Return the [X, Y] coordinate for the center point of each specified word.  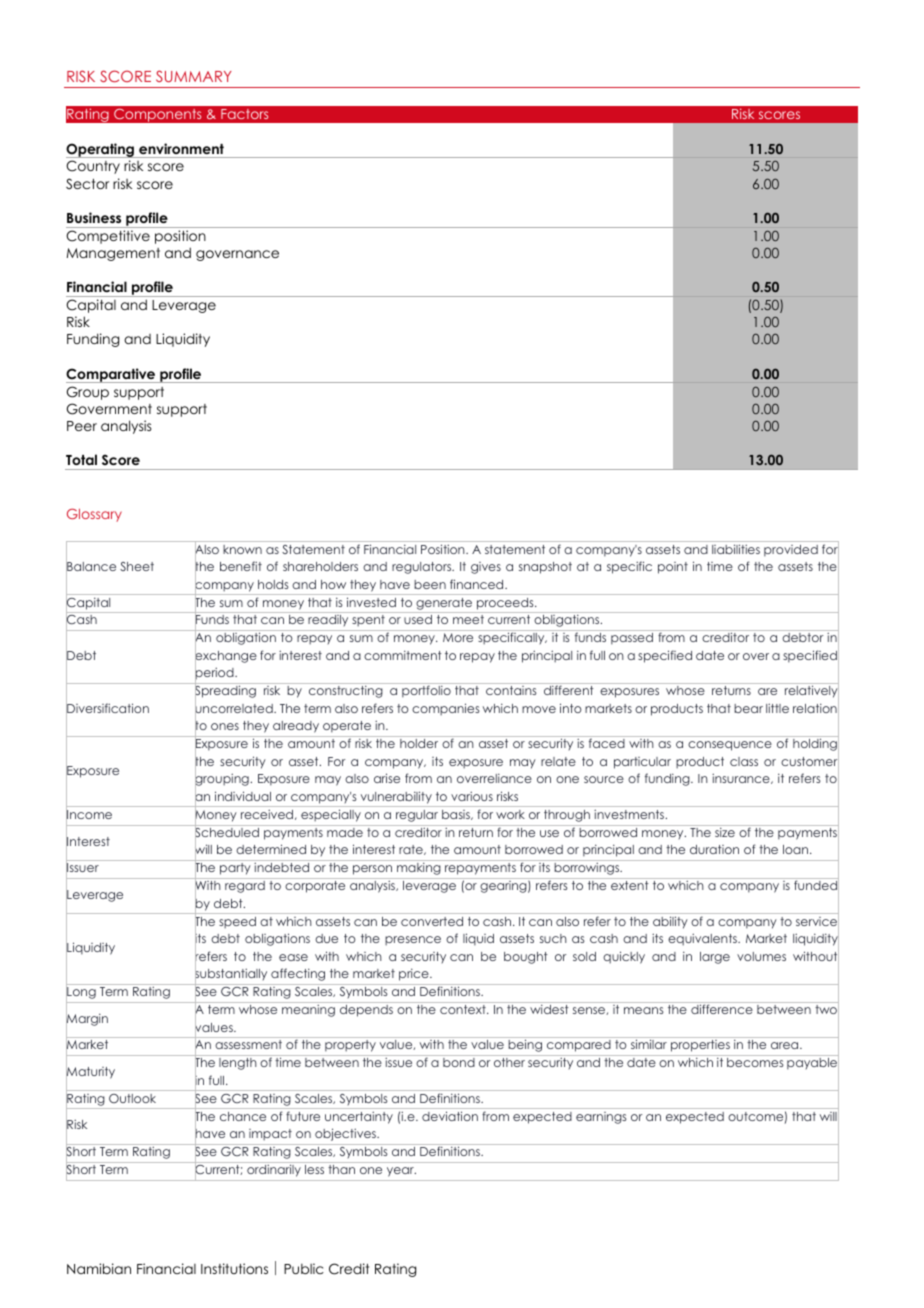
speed [237, 923]
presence [413, 941]
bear [748, 708]
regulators [423, 568]
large [715, 958]
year [401, 1172]
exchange [226, 657]
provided [791, 551]
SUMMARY [194, 76]
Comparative [112, 375]
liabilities [736, 549]
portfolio [426, 691]
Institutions [234, 1268]
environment [181, 148]
